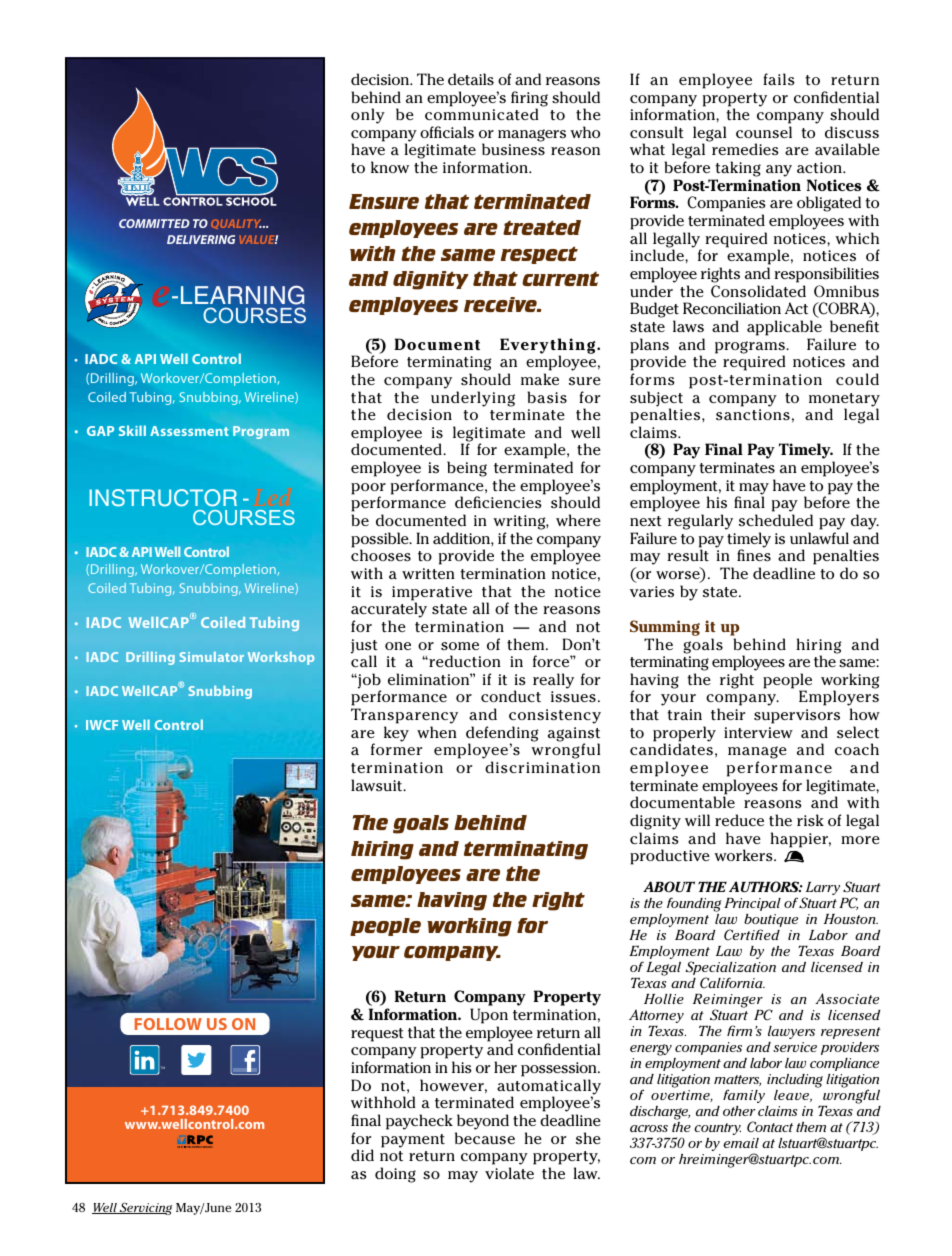 The height and width of the page is (1256, 952). I want to click on counsel, so click(764, 132).
